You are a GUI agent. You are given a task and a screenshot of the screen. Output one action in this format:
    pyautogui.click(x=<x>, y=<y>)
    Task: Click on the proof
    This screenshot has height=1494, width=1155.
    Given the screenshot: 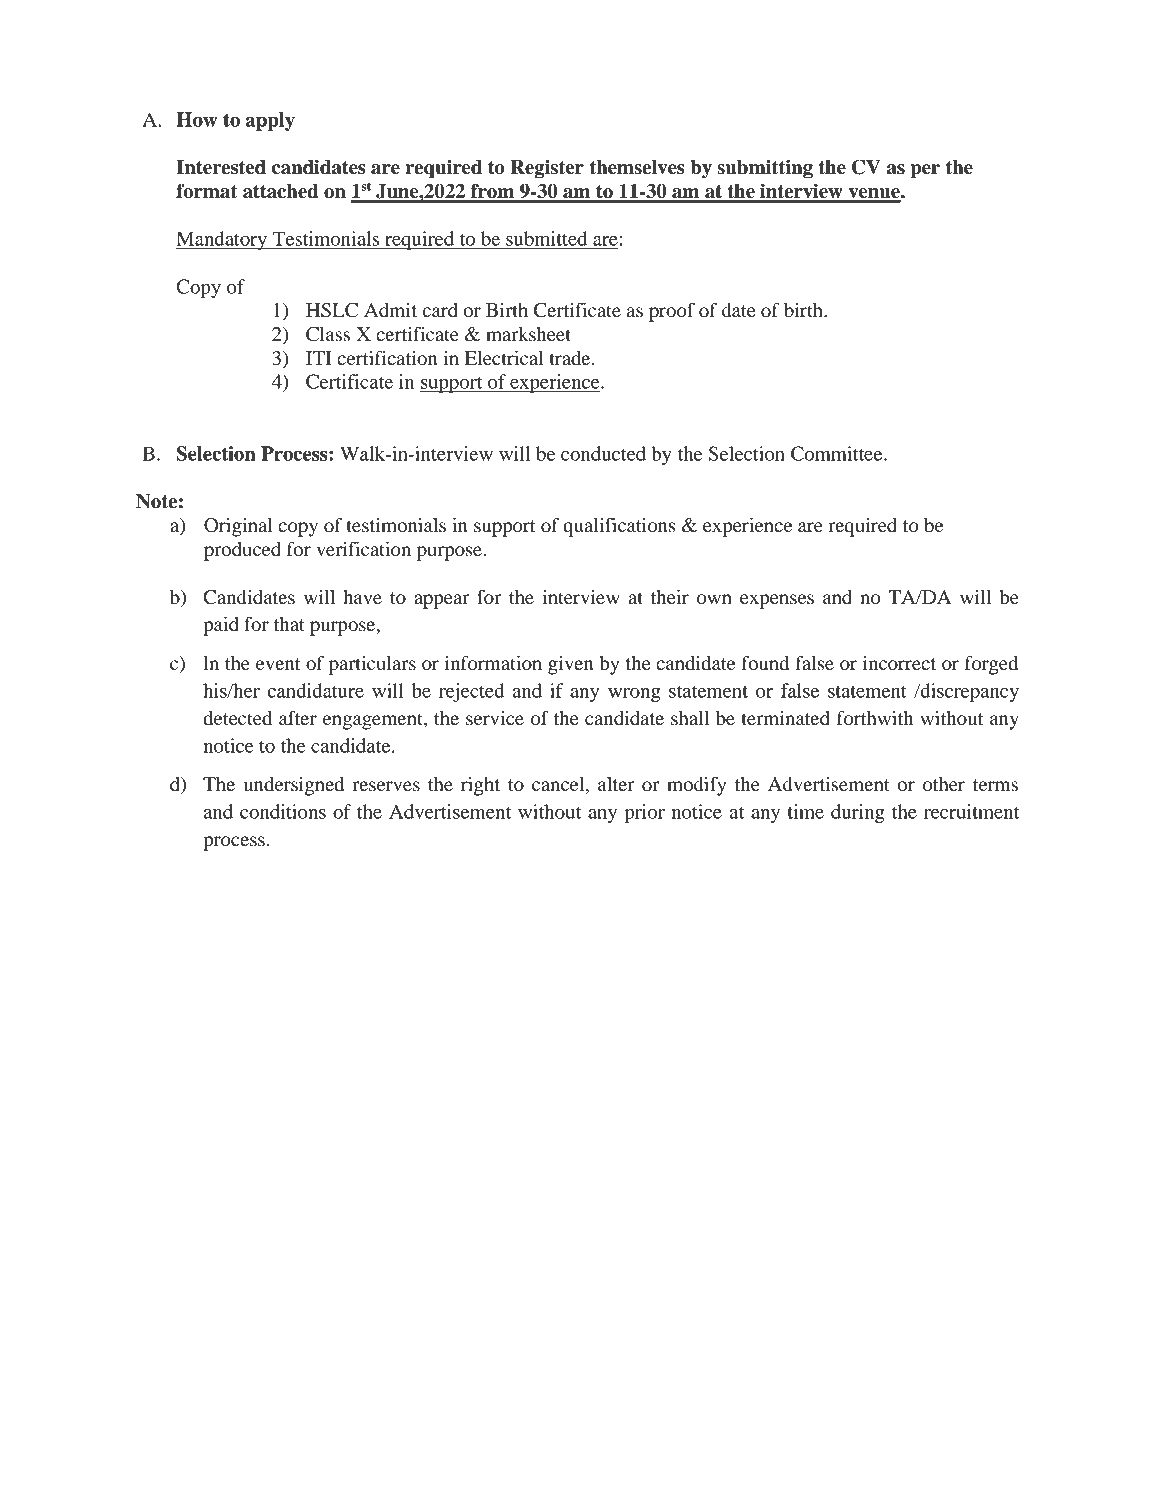 What is the action you would take?
    pyautogui.click(x=672, y=312)
